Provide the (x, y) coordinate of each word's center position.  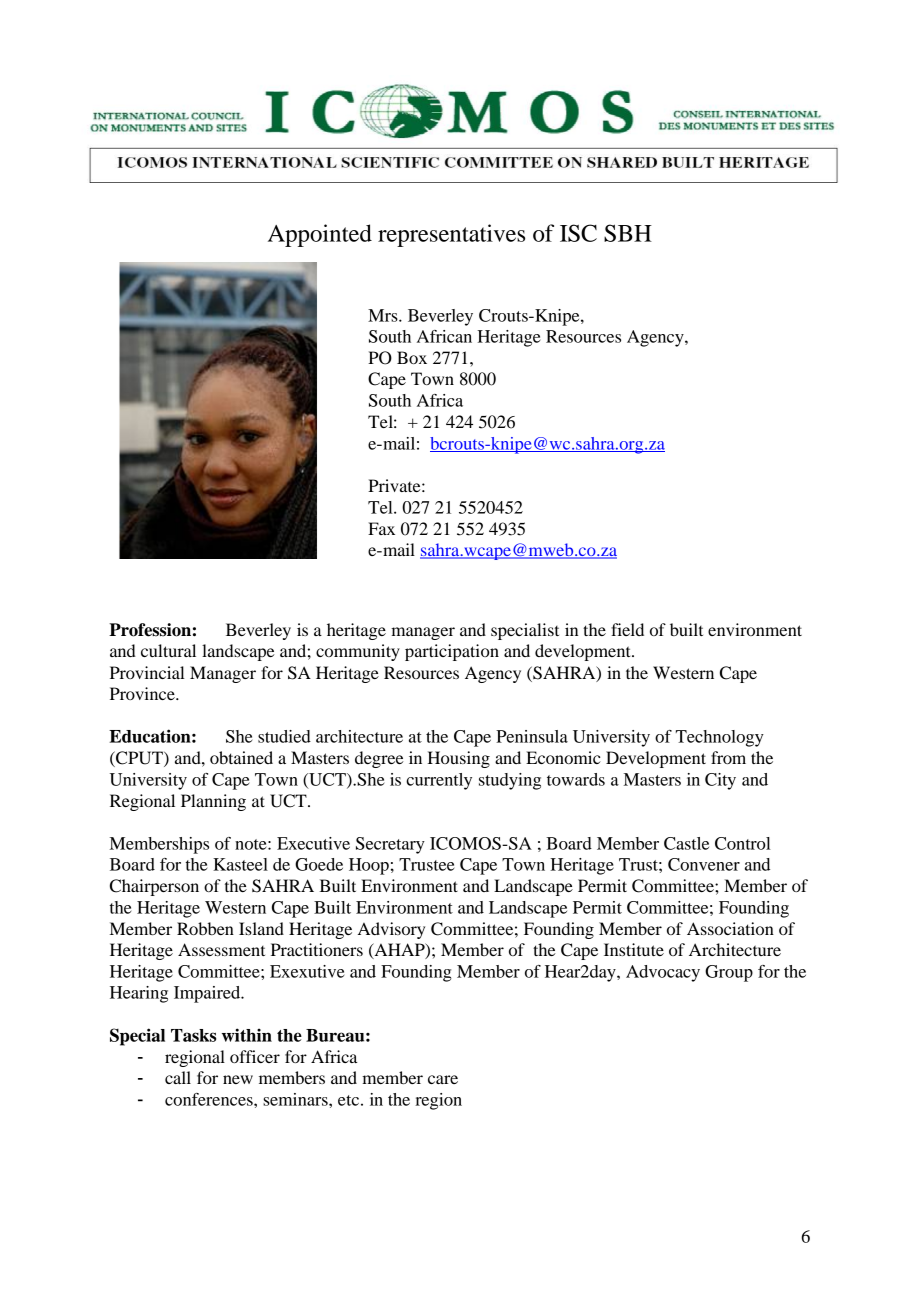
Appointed (320, 235)
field (627, 629)
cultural (168, 650)
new (238, 1079)
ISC (578, 233)
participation (452, 652)
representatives (451, 235)
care (443, 1079)
